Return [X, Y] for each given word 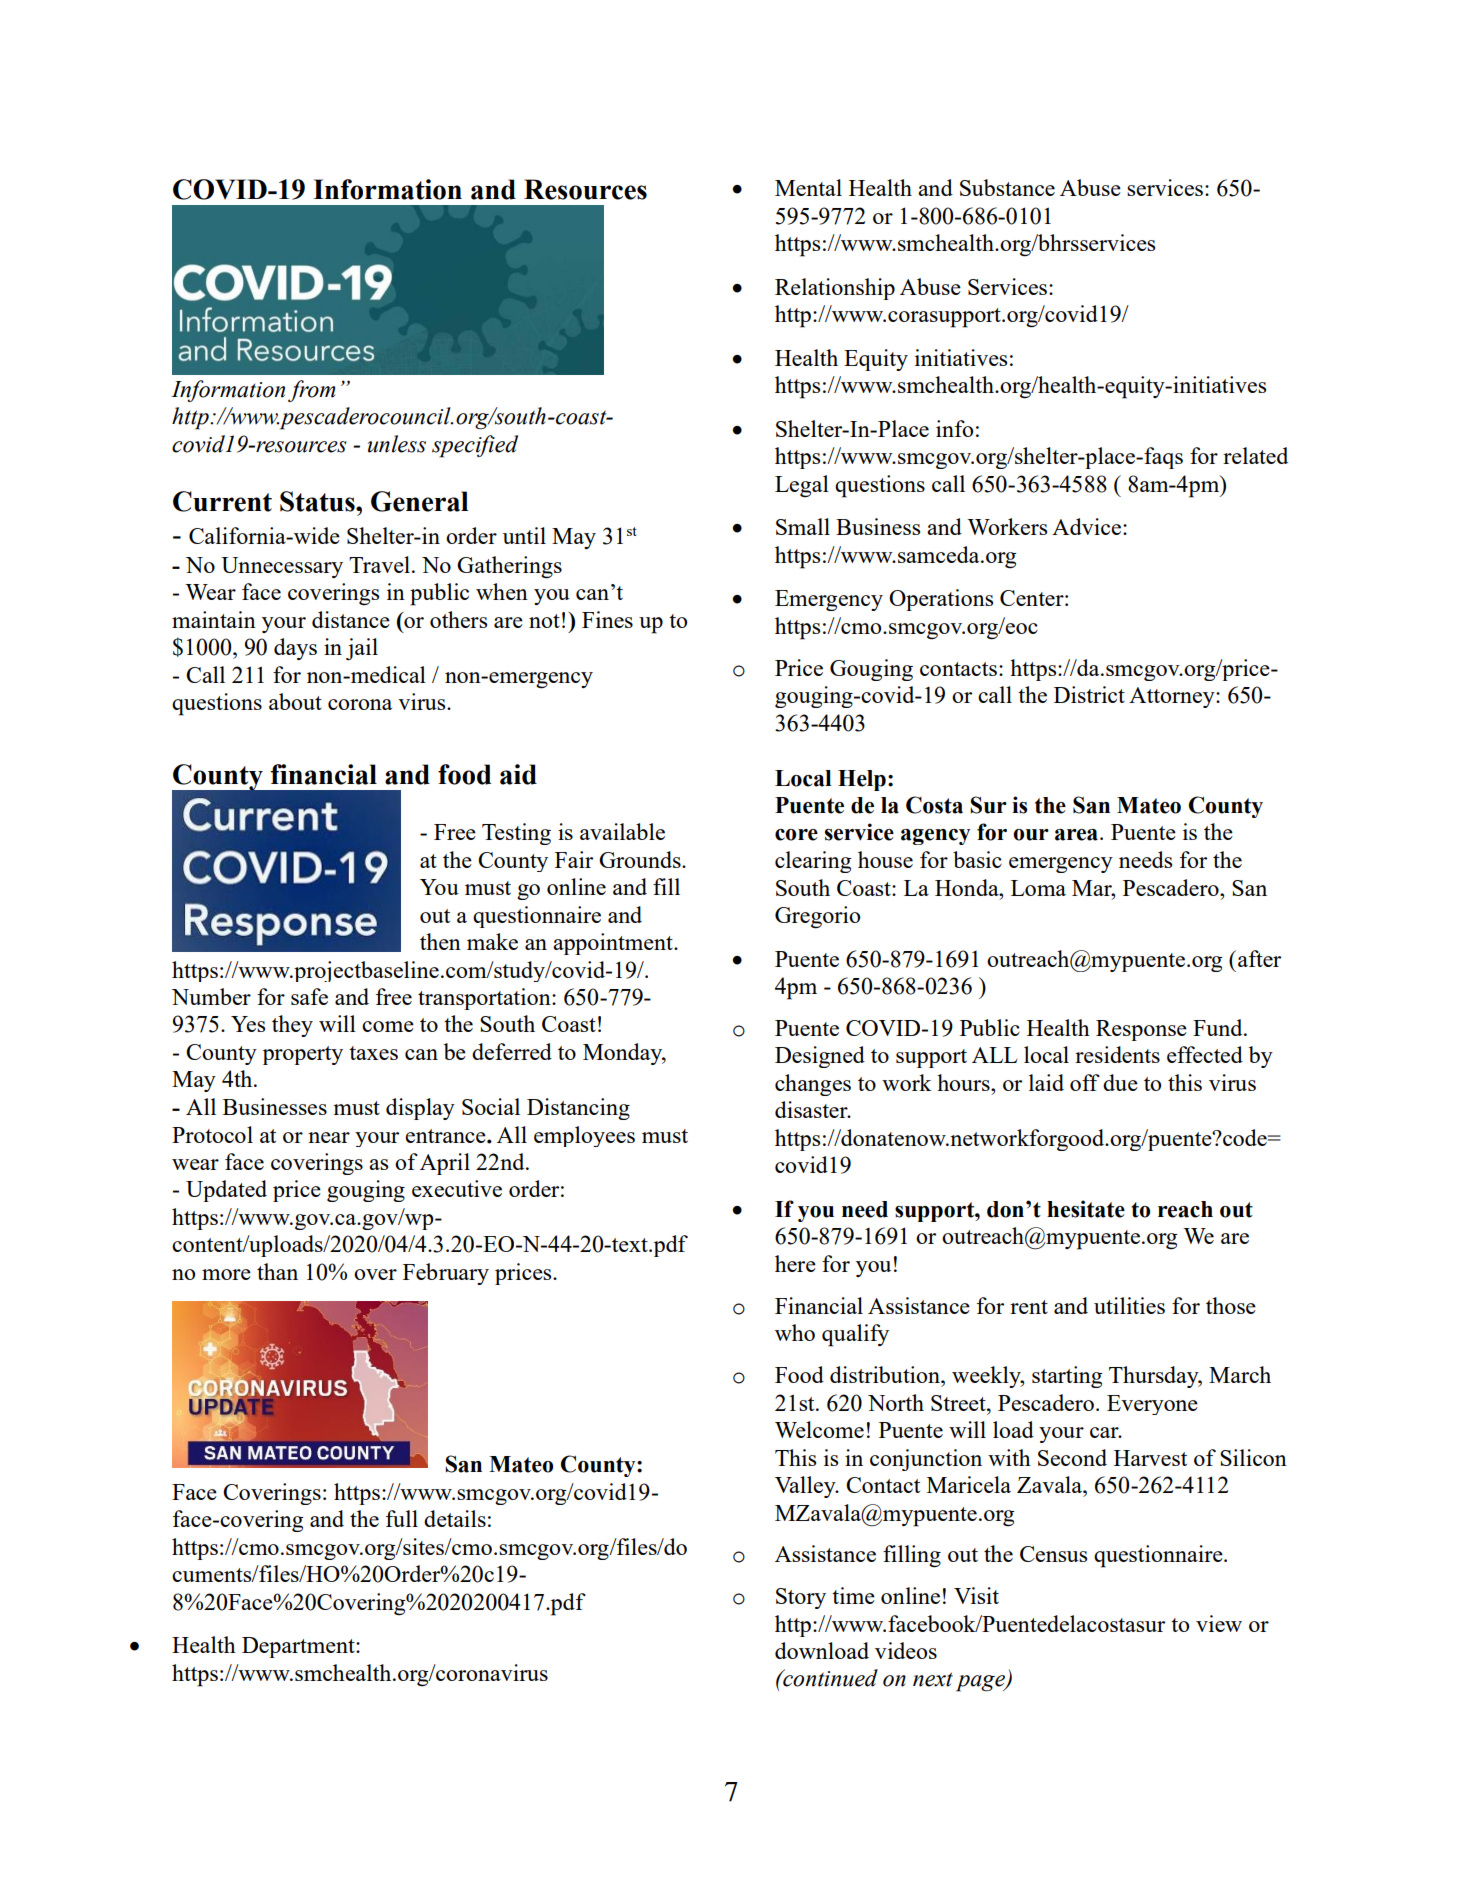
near [329, 1137]
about [295, 701]
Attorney [1173, 697]
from [311, 391]
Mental [808, 187]
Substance [1007, 187]
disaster [812, 1109]
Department [299, 1647]
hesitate [1086, 1209]
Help [862, 780]
